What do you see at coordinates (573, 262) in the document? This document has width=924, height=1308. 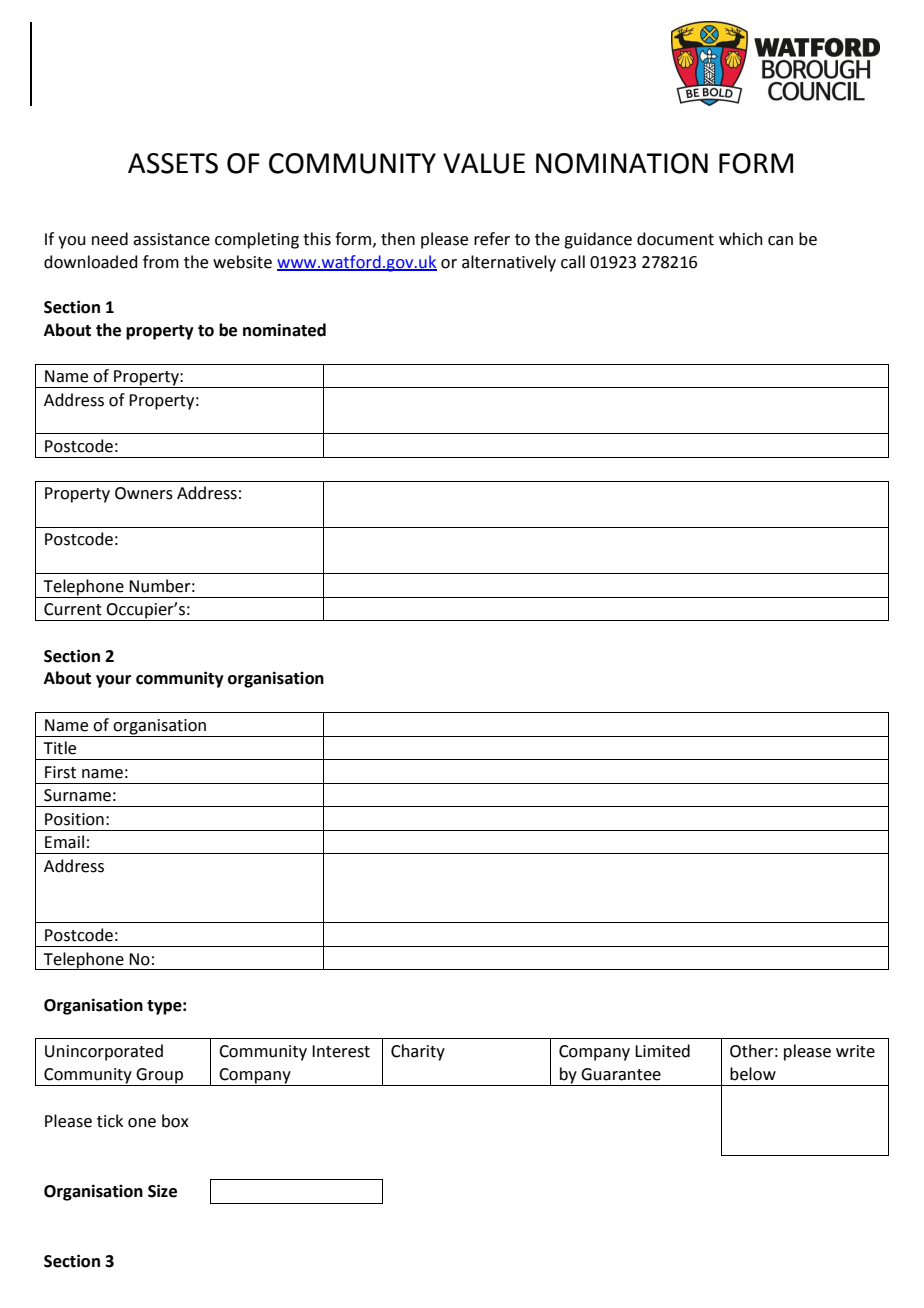 I see `call` at bounding box center [573, 262].
